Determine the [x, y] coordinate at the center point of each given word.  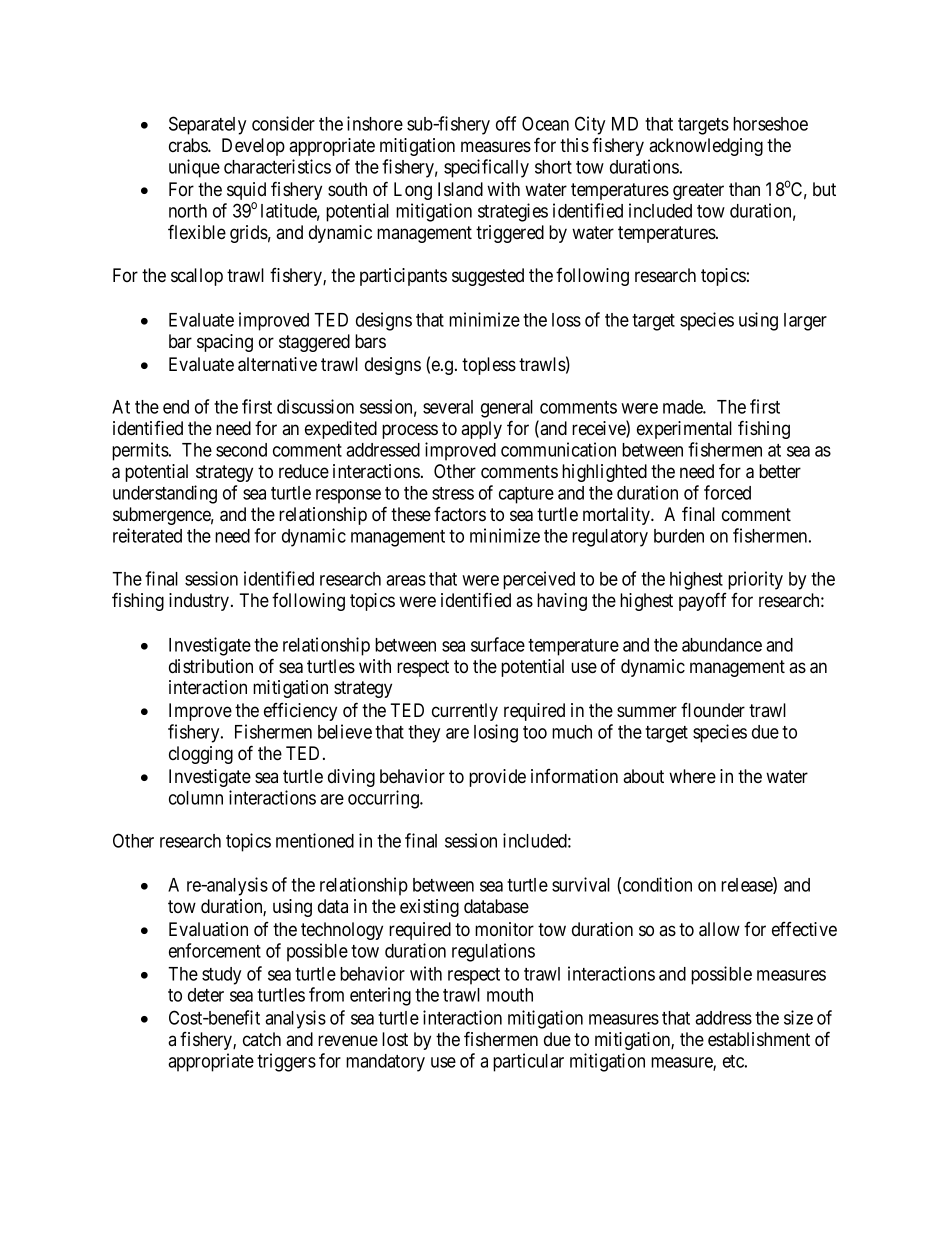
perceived [539, 580]
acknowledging [706, 147]
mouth [510, 995]
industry [200, 602]
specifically [486, 168]
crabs [189, 145]
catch [262, 1039]
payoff [703, 601]
